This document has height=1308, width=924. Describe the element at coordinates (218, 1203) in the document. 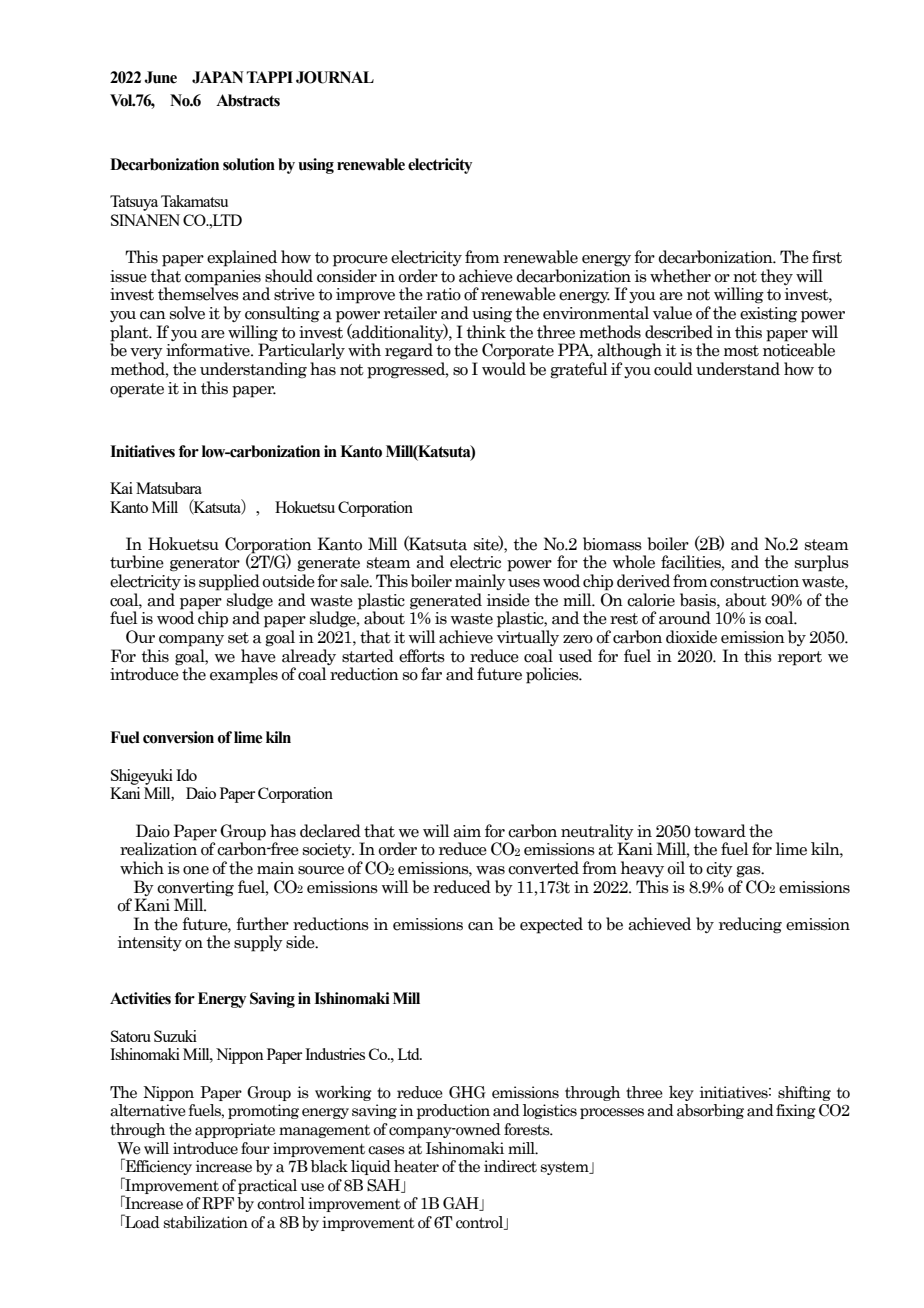

I see `RPF` at that location.
